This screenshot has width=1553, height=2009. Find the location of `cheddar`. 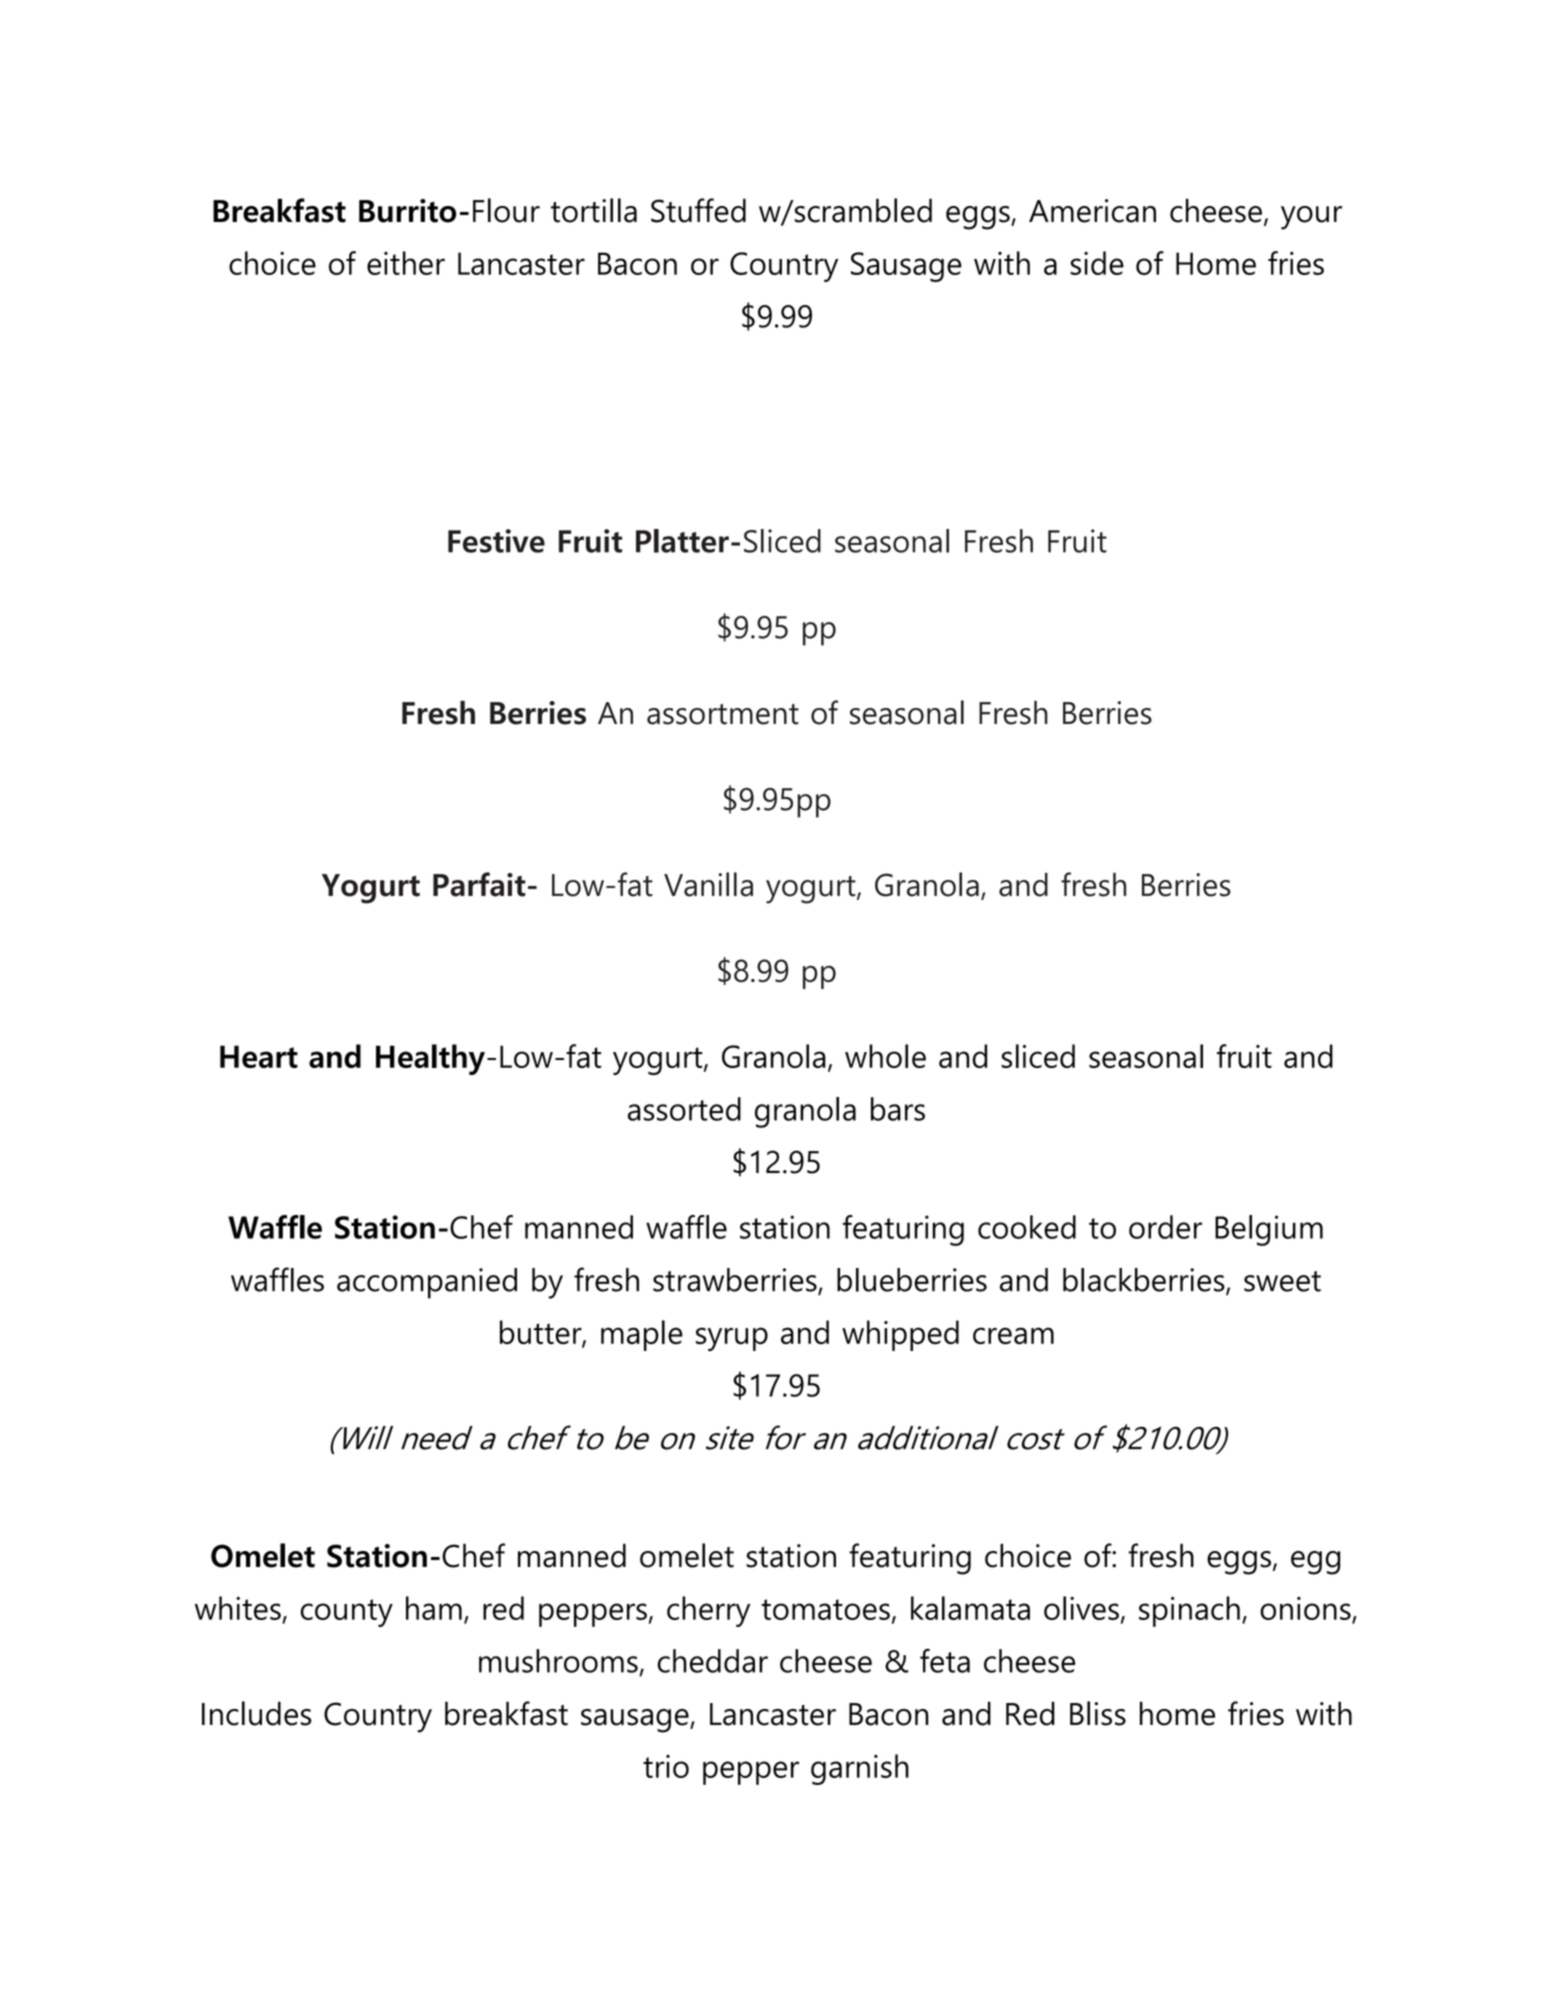

cheddar is located at coordinates (713, 1661).
